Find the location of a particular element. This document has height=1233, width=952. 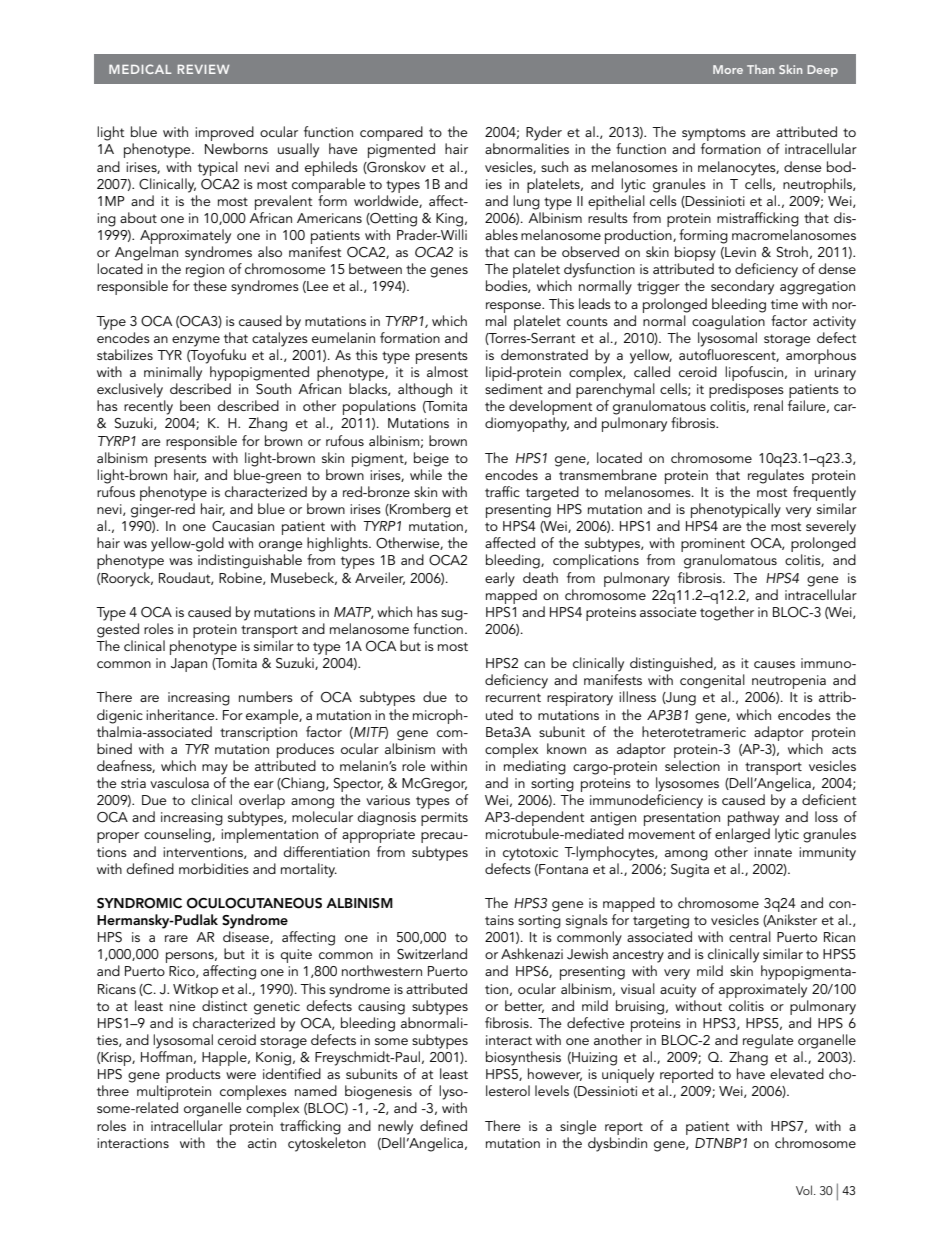

been is located at coordinates (195, 405).
